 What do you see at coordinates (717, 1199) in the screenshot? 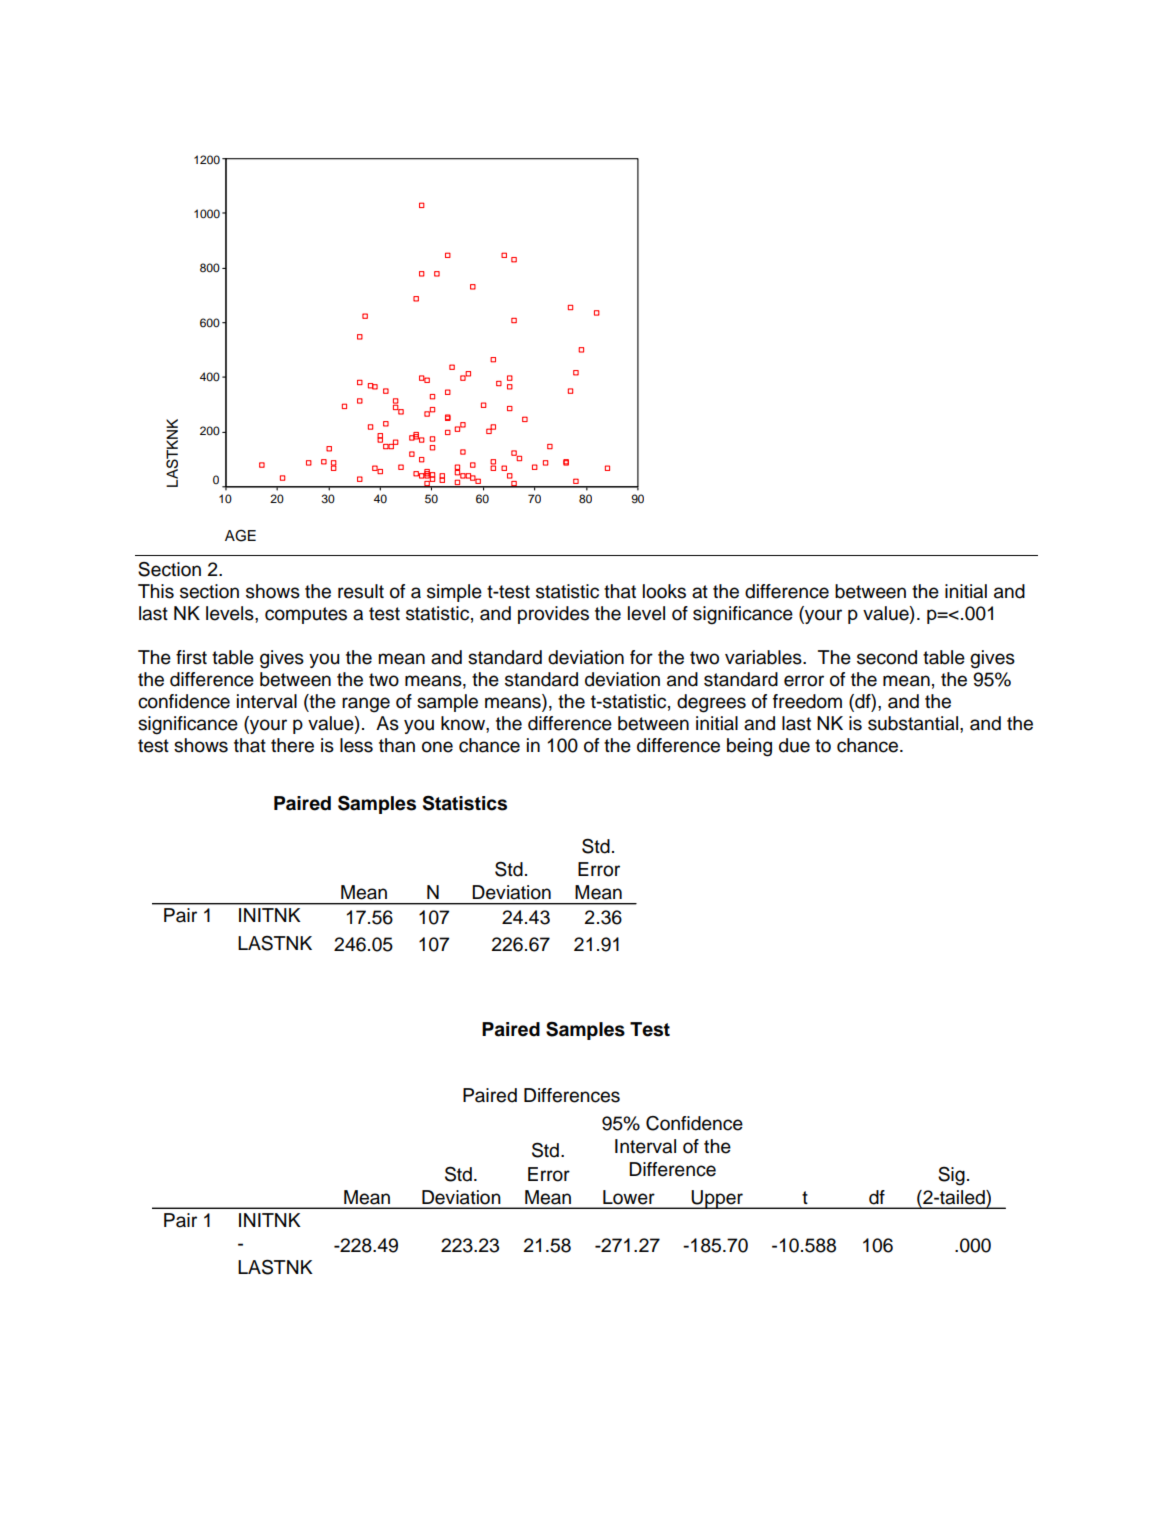
I see `Upper` at bounding box center [717, 1199].
